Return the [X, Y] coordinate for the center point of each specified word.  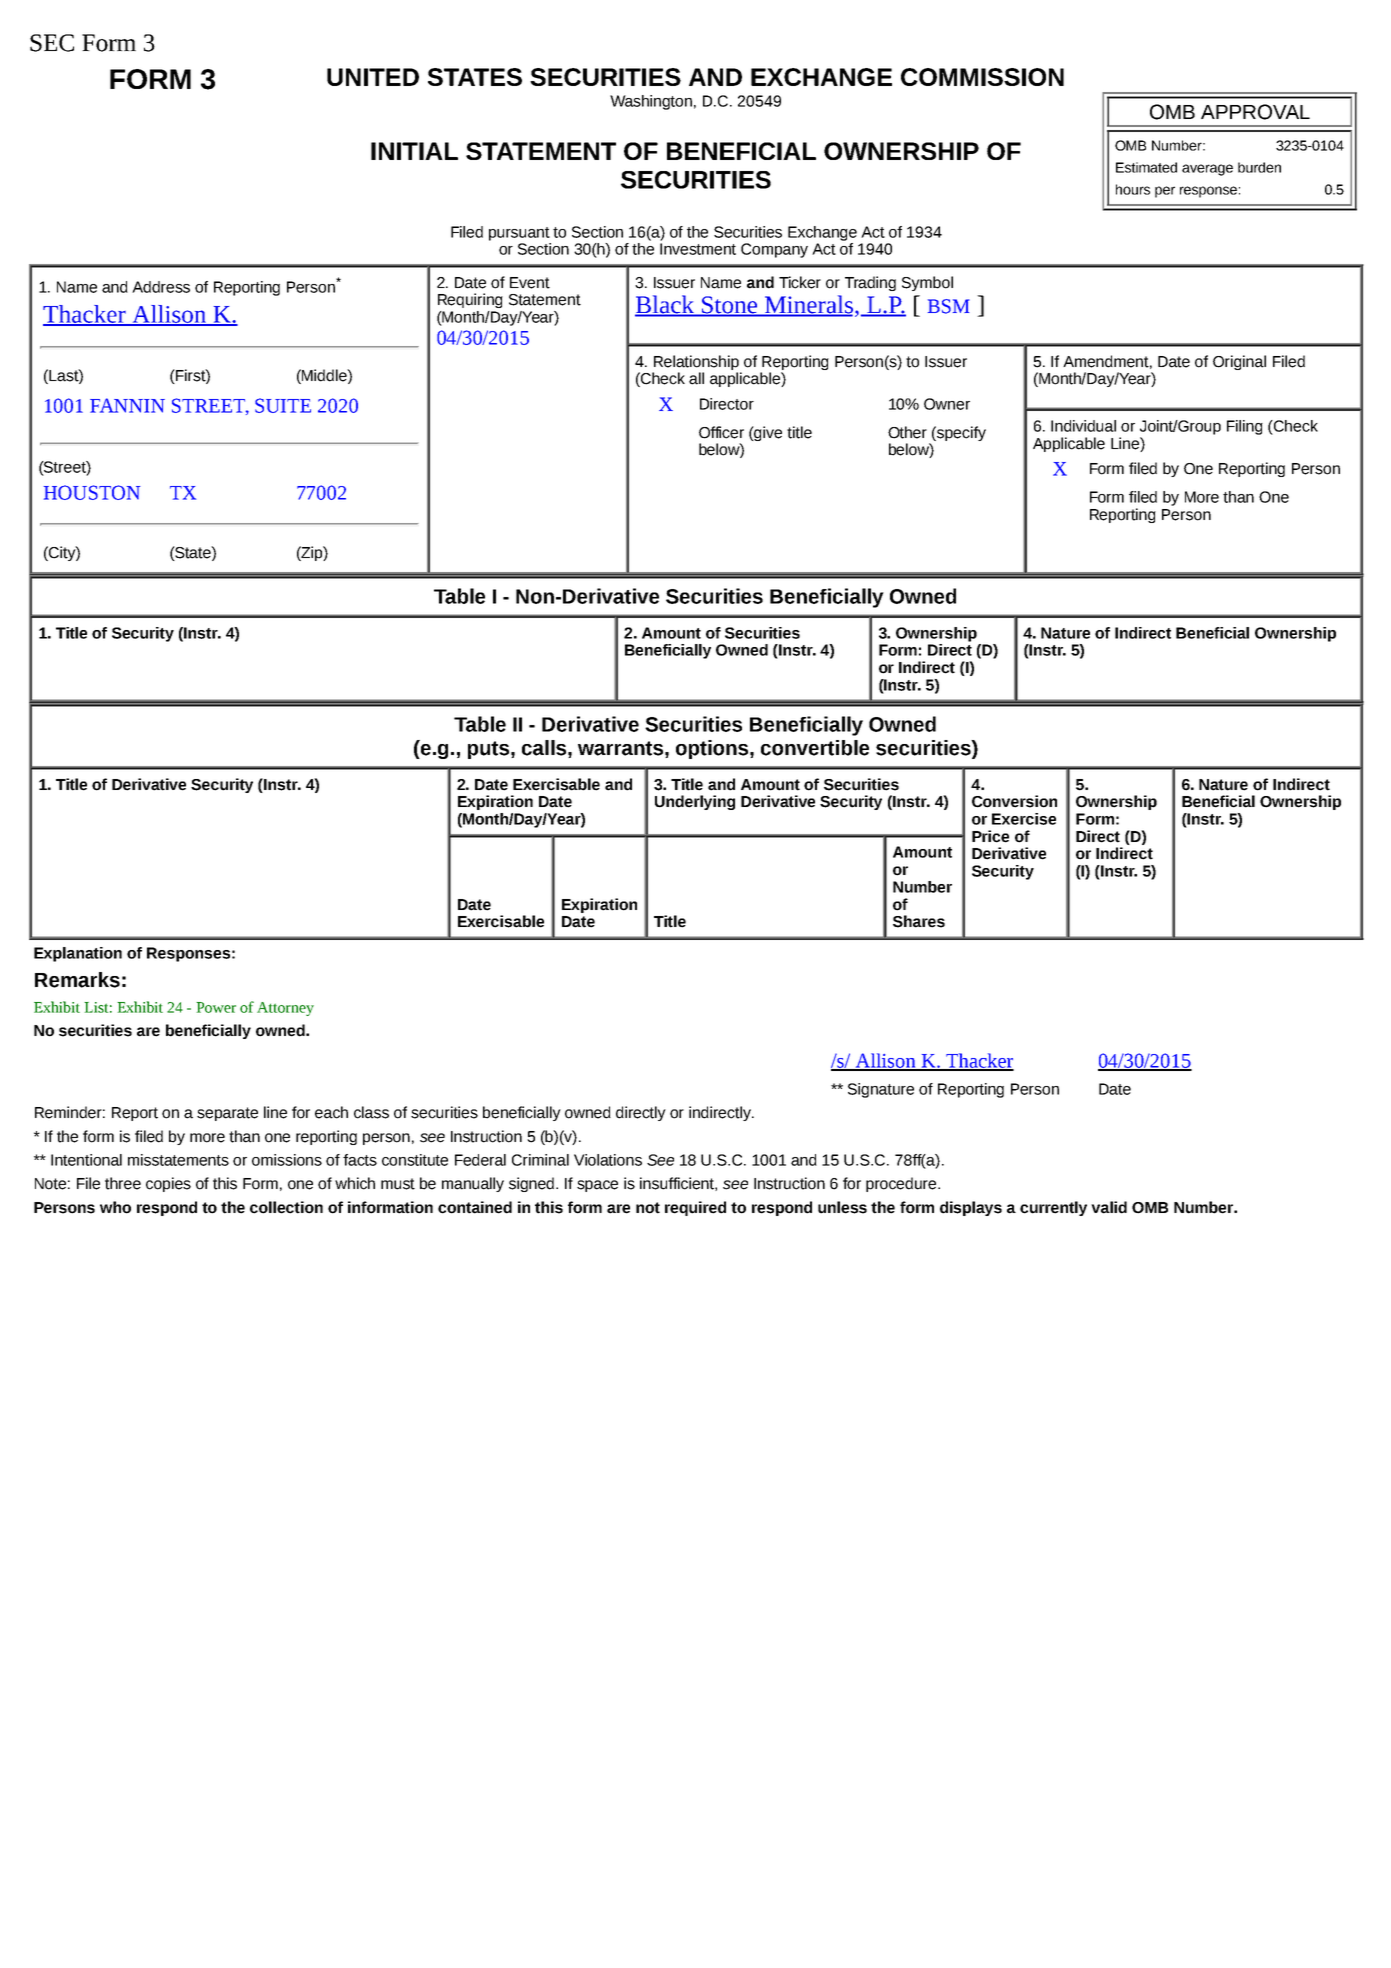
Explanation [78, 954]
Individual [1083, 426]
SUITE [283, 405]
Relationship [696, 364]
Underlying [695, 802]
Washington [651, 102]
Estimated [1146, 167]
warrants [620, 748]
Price [990, 836]
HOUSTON [92, 492]
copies [168, 1184]
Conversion [1014, 801]
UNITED [373, 77]
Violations [608, 1160]
